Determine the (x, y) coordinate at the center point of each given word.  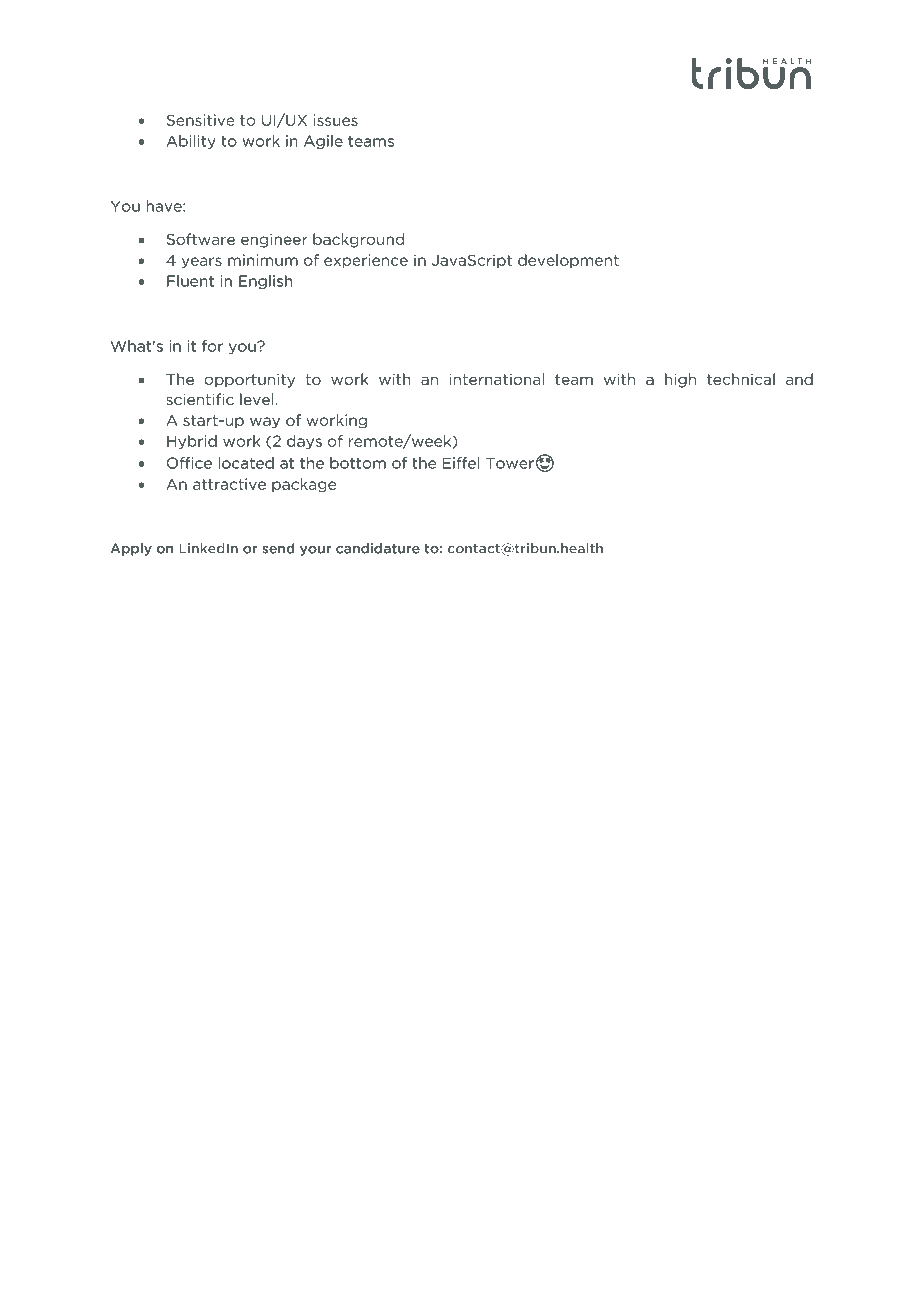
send (278, 548)
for (212, 346)
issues (336, 120)
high (680, 380)
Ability (191, 142)
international (497, 379)
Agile (323, 142)
